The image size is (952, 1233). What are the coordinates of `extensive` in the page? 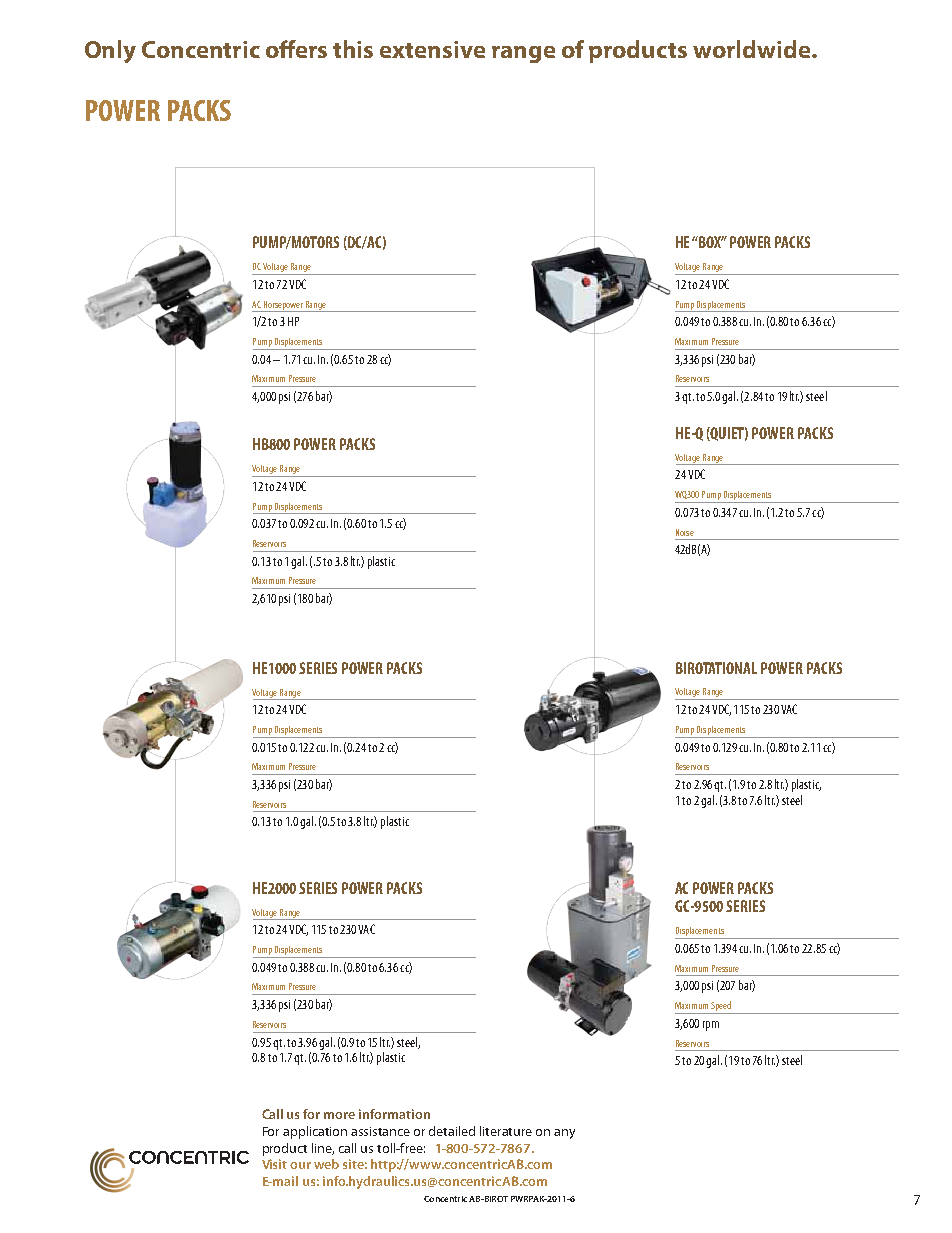 It's located at (432, 49).
